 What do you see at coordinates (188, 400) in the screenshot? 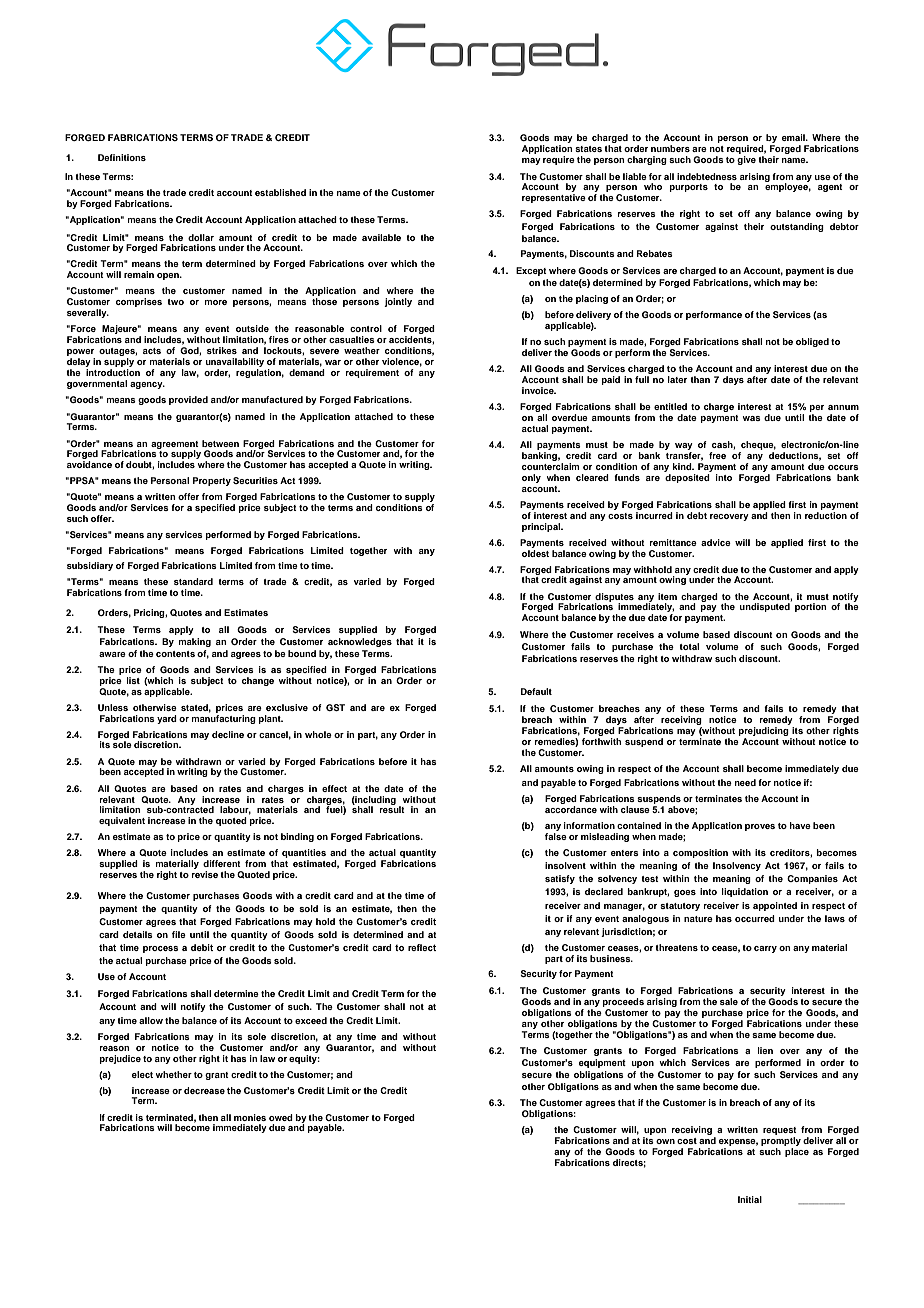
I see `provided` at bounding box center [188, 400].
